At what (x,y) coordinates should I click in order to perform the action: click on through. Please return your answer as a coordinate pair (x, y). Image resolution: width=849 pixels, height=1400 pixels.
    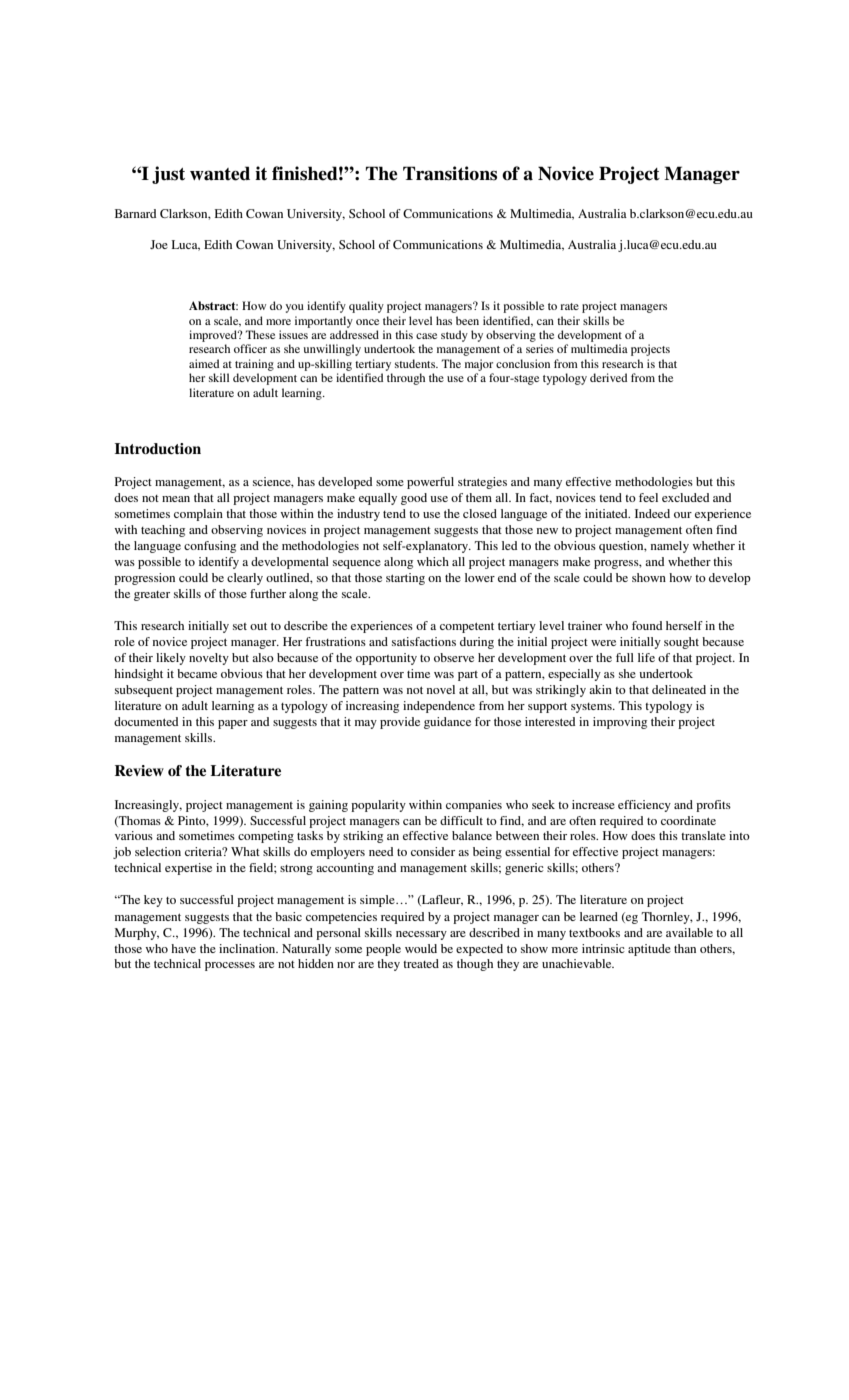
    Looking at the image, I should click on (406, 379).
